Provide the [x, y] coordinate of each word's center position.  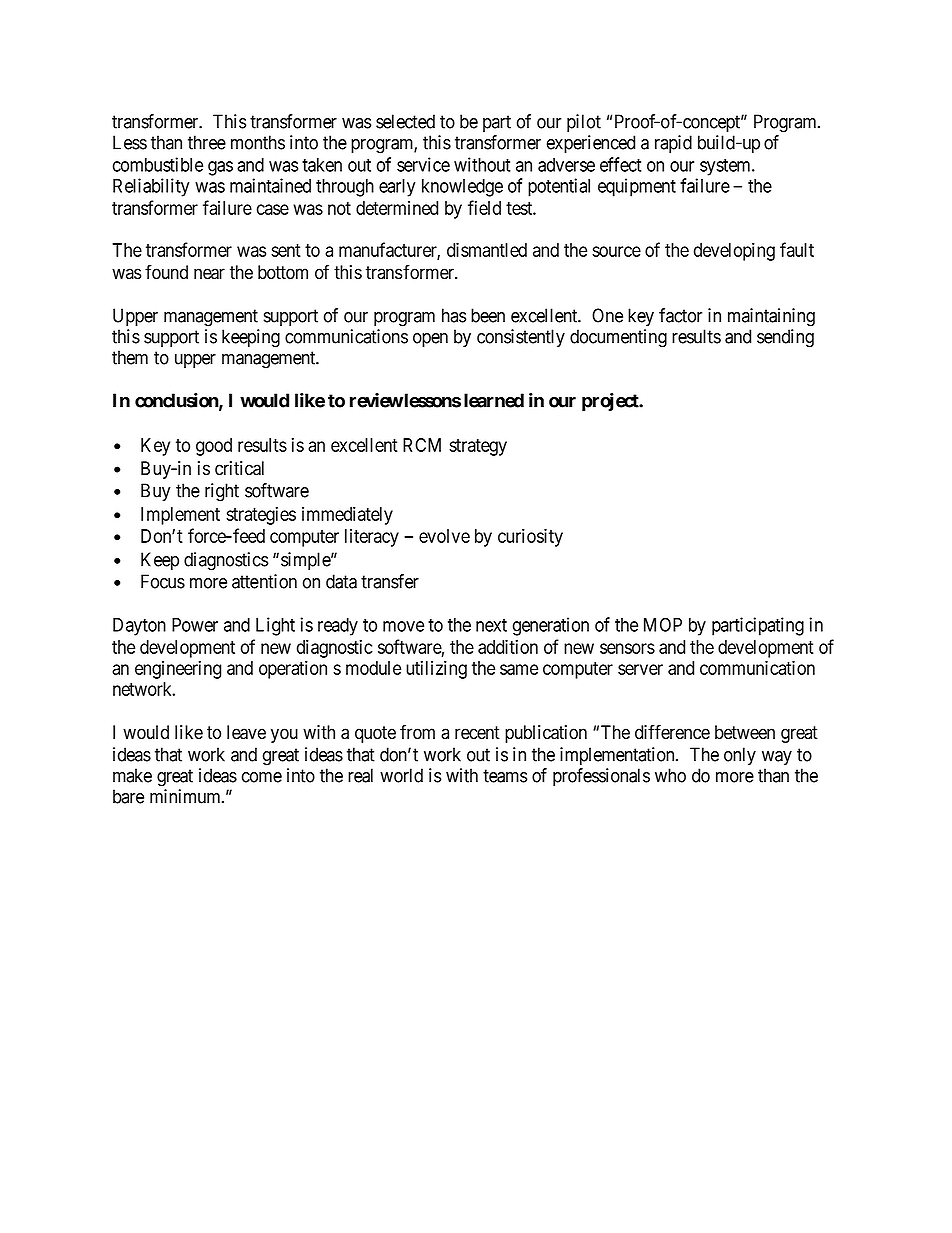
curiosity [530, 537]
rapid [673, 144]
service [423, 164]
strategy [478, 447]
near [209, 274]
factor [680, 315]
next [491, 625]
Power [195, 625]
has [454, 315]
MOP [663, 624]
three [207, 142]
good [214, 447]
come [262, 777]
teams [505, 776]
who [670, 775]
